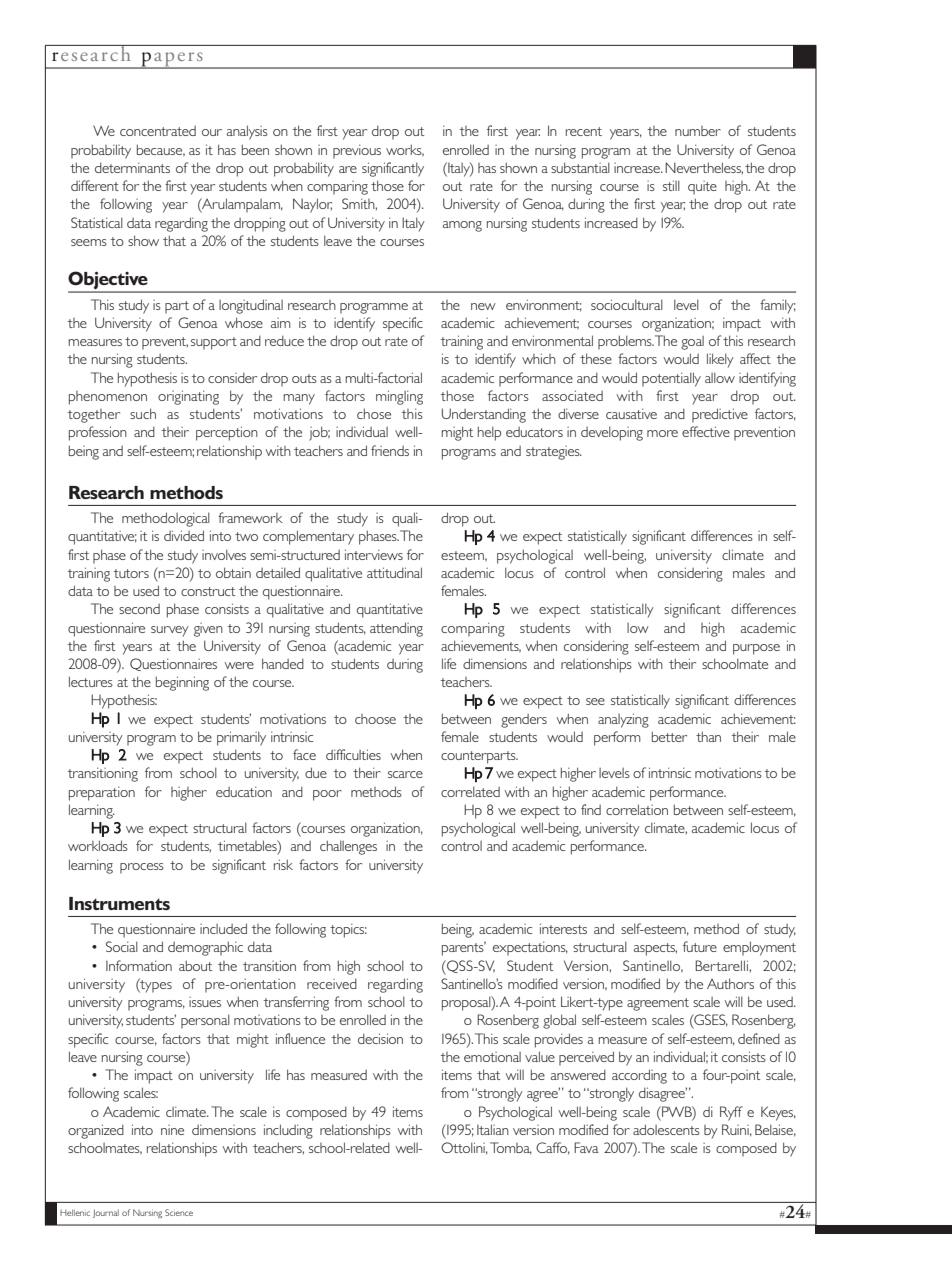 The image size is (952, 1270). I want to click on Italian, so click(493, 1129).
